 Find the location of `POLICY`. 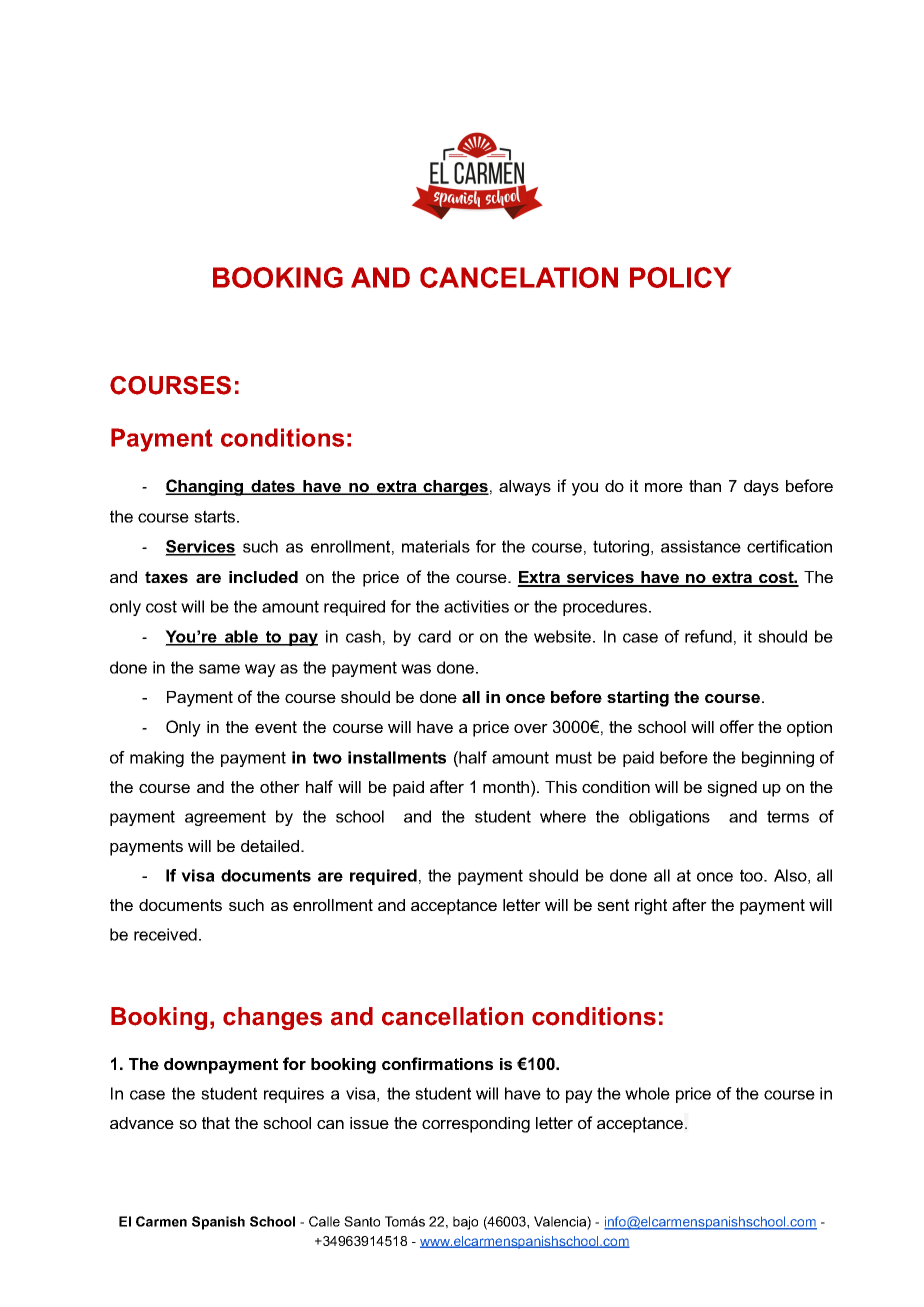

POLICY is located at coordinates (680, 277).
